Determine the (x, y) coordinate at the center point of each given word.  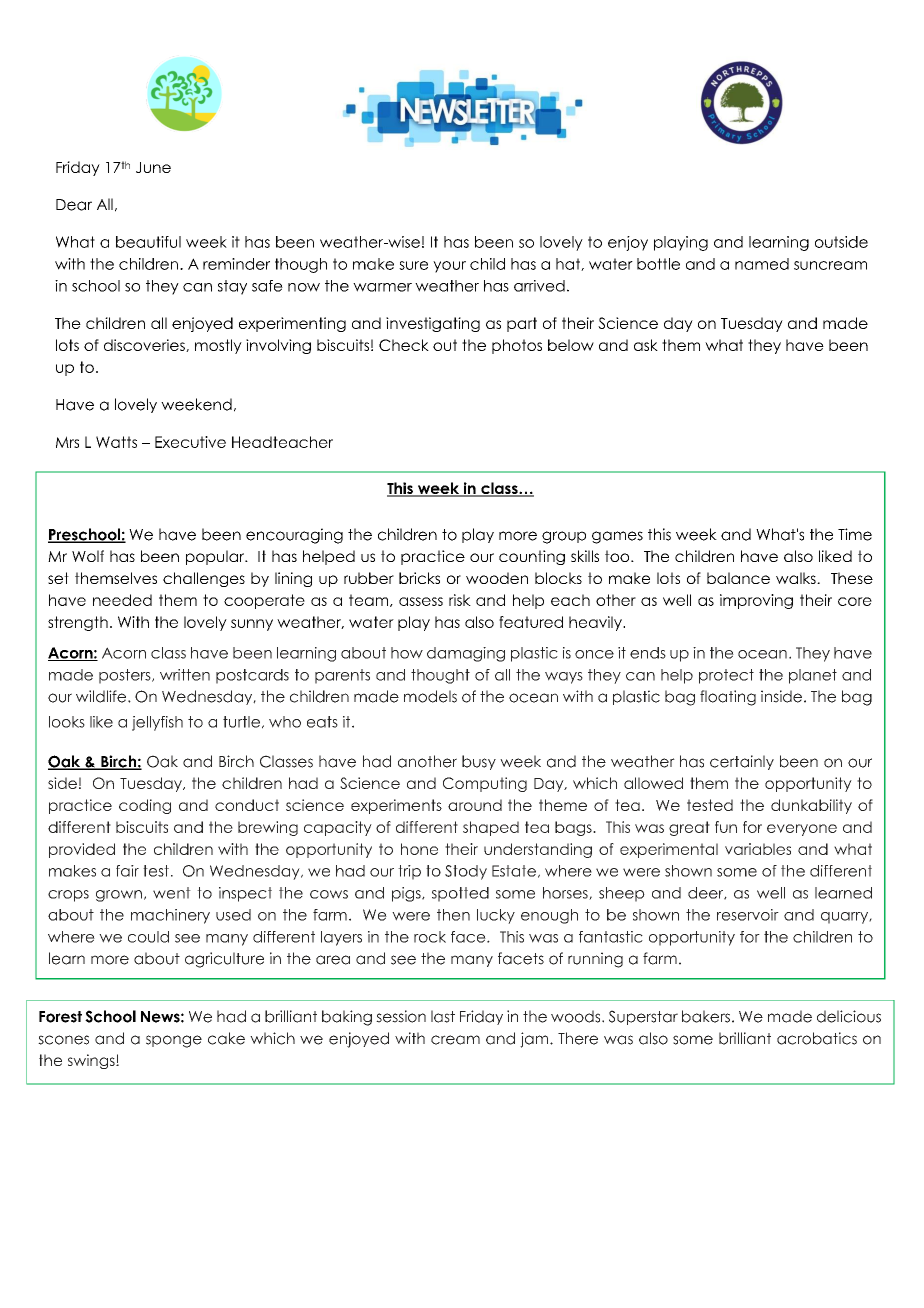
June (153, 167)
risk (460, 600)
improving (756, 601)
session (401, 1016)
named (762, 264)
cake (226, 1038)
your (449, 267)
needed (122, 600)
